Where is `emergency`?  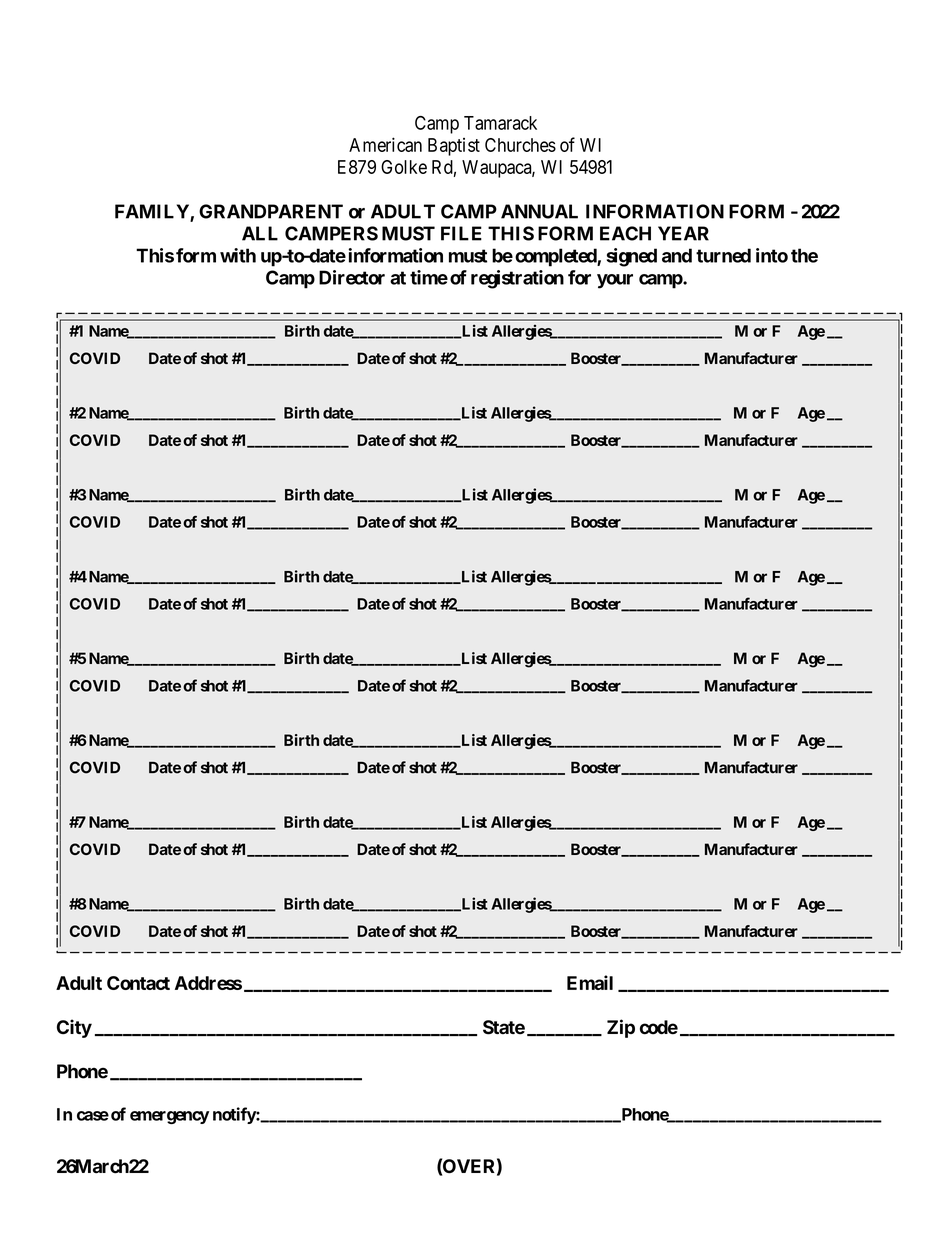 emergency is located at coordinates (169, 1117).
